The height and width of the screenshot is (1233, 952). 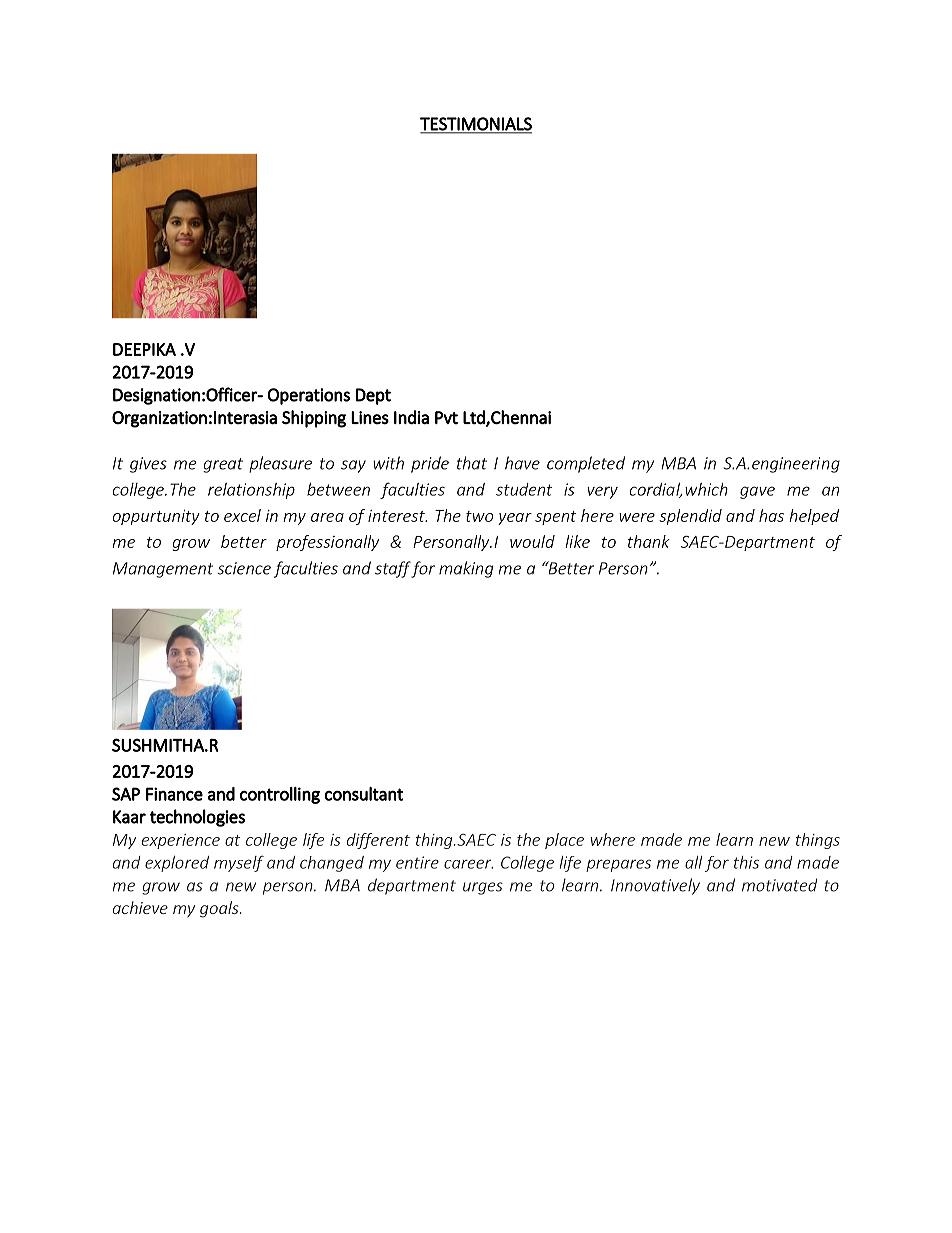 What do you see at coordinates (174, 794) in the screenshot?
I see `Finance` at bounding box center [174, 794].
